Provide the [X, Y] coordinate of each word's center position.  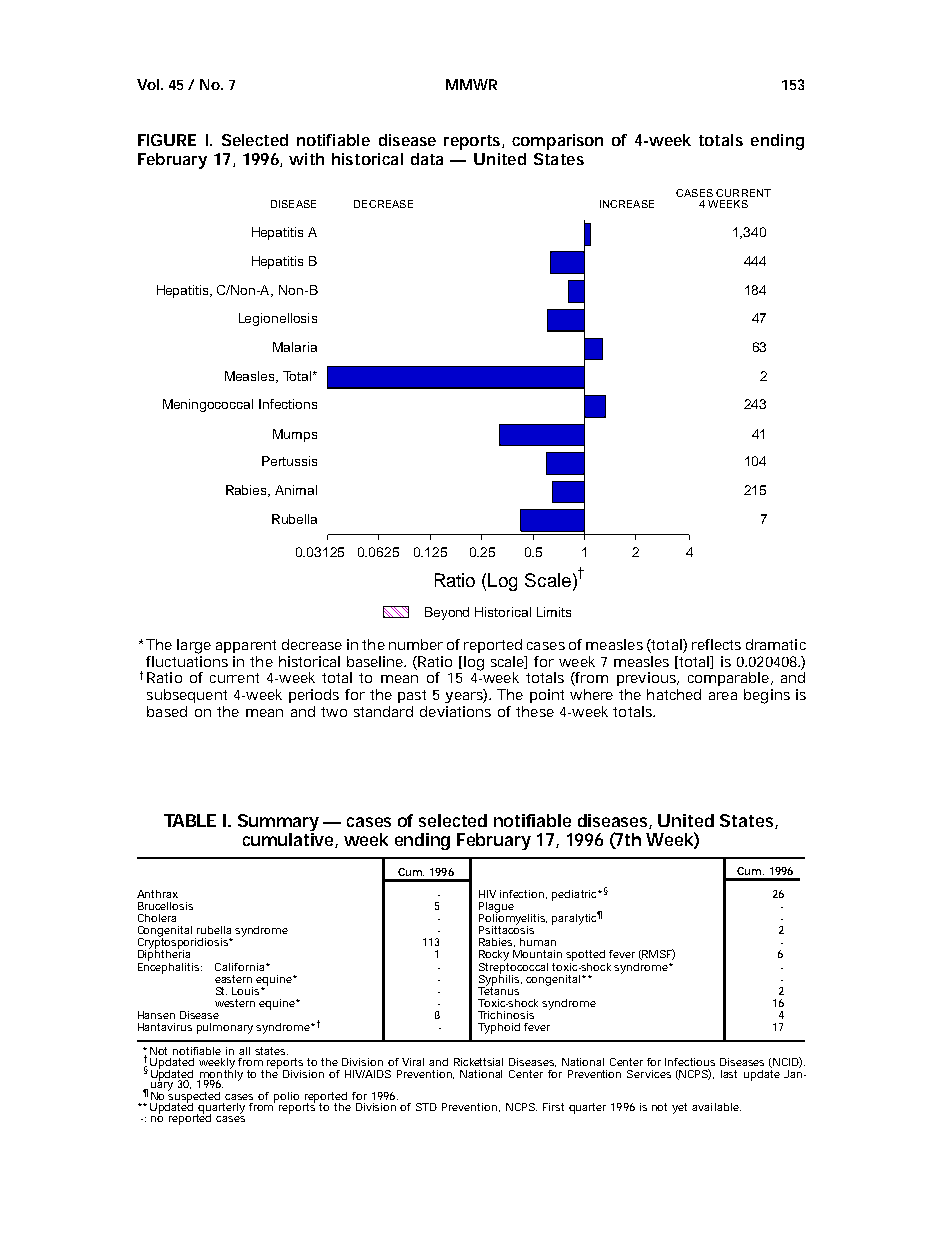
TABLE [190, 820]
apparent [246, 646]
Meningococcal [208, 405]
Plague [496, 908]
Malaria [295, 347]
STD [426, 1107]
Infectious [690, 1062]
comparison [557, 142]
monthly [220, 1075]
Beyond [447, 613]
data [427, 159]
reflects [716, 644]
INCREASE [627, 204]
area [723, 696]
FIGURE [167, 140]
